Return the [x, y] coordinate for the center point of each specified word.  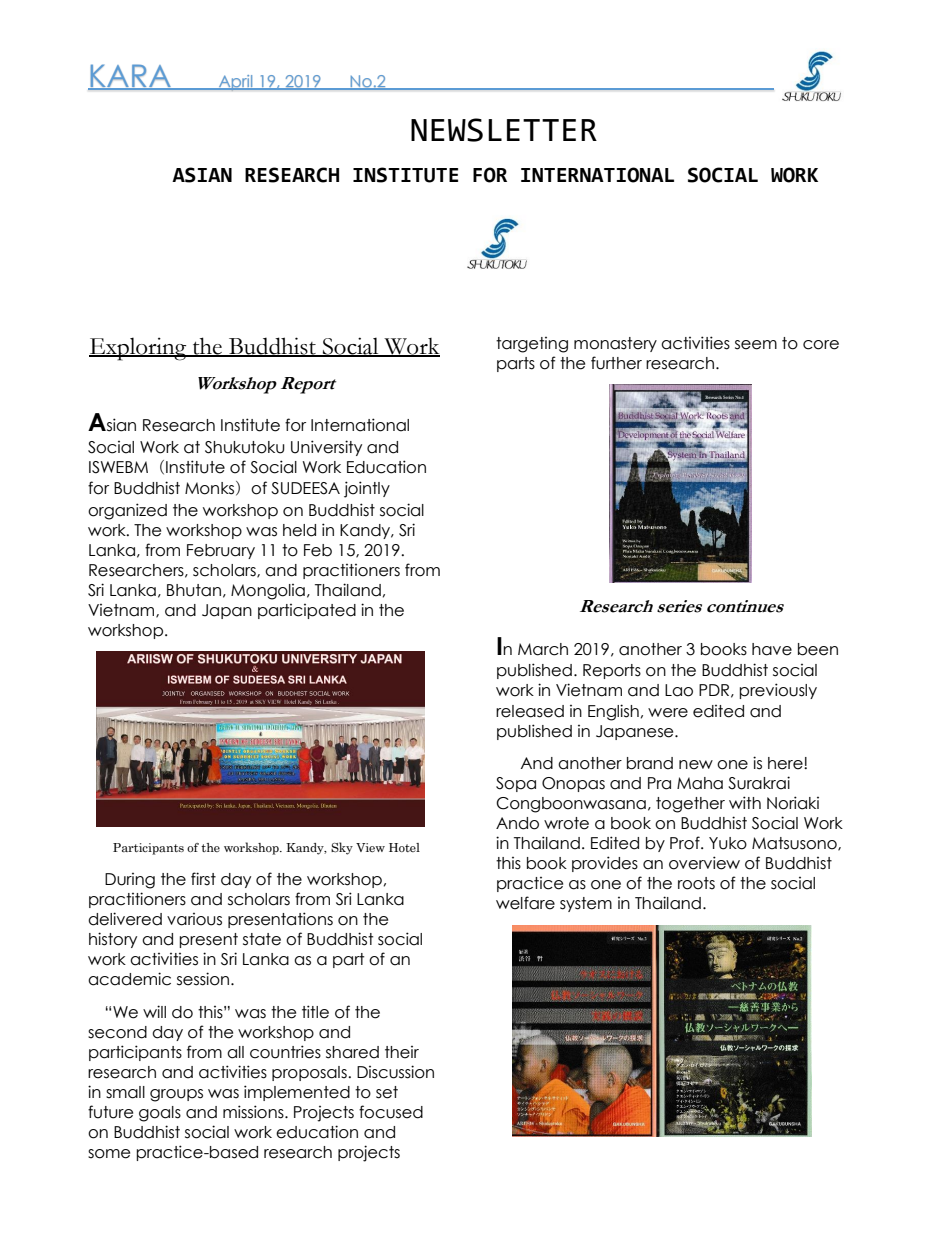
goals [160, 1114]
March [543, 649]
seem [756, 345]
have [772, 649]
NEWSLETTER [504, 130]
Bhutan [194, 590]
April [236, 83]
